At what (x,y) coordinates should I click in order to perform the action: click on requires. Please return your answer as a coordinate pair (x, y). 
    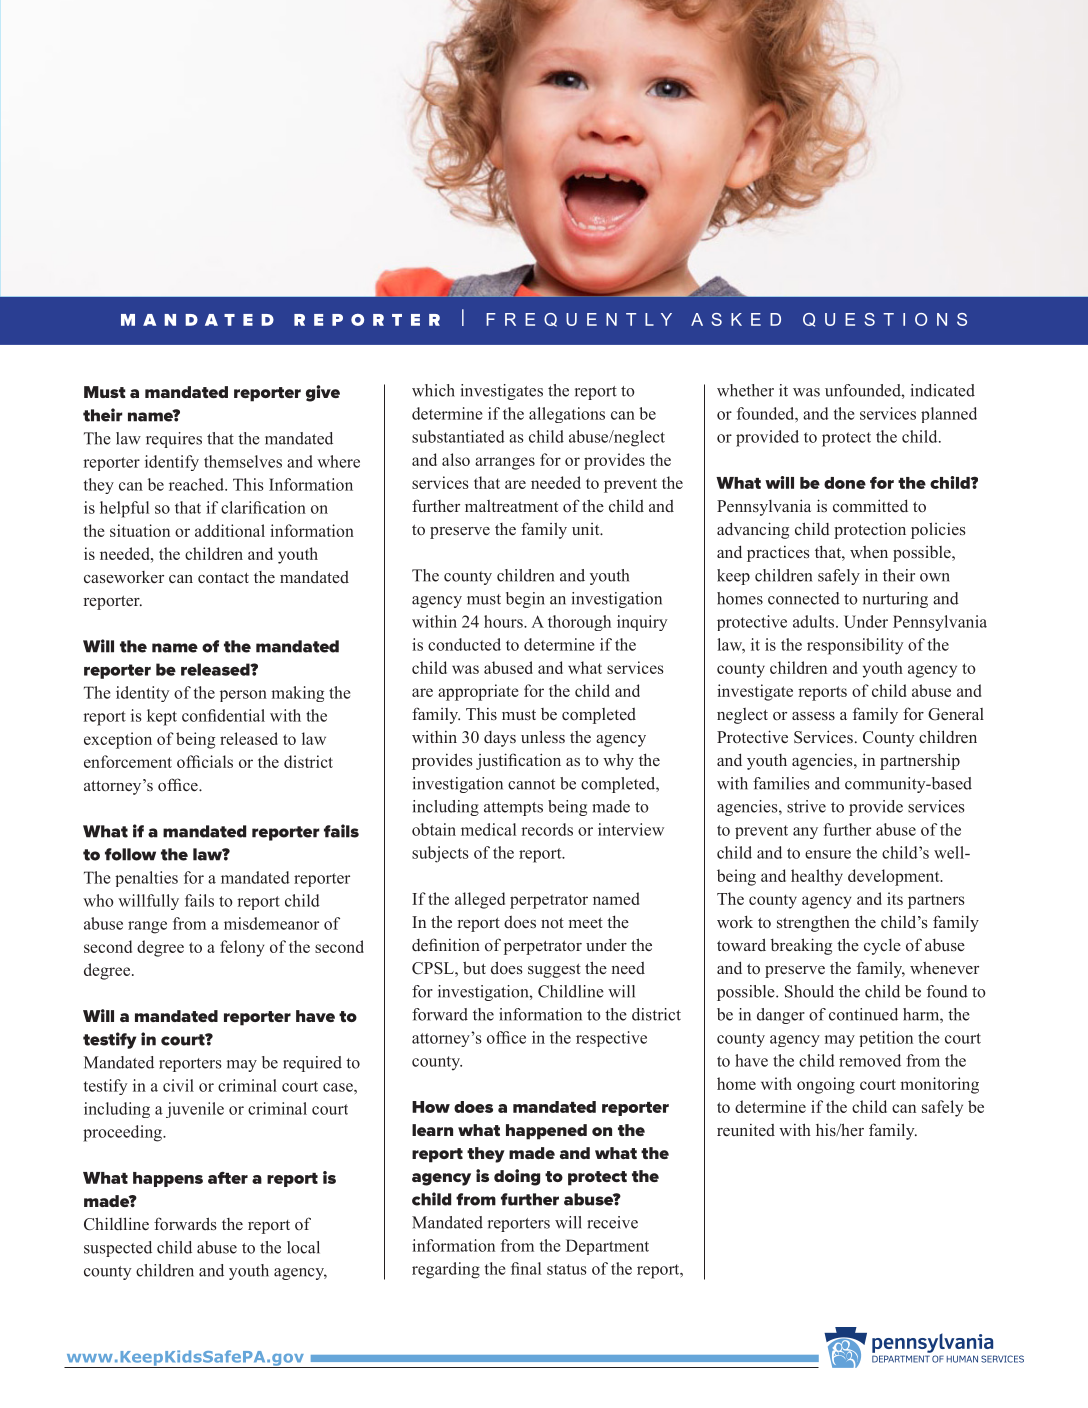
    Looking at the image, I should click on (174, 440).
